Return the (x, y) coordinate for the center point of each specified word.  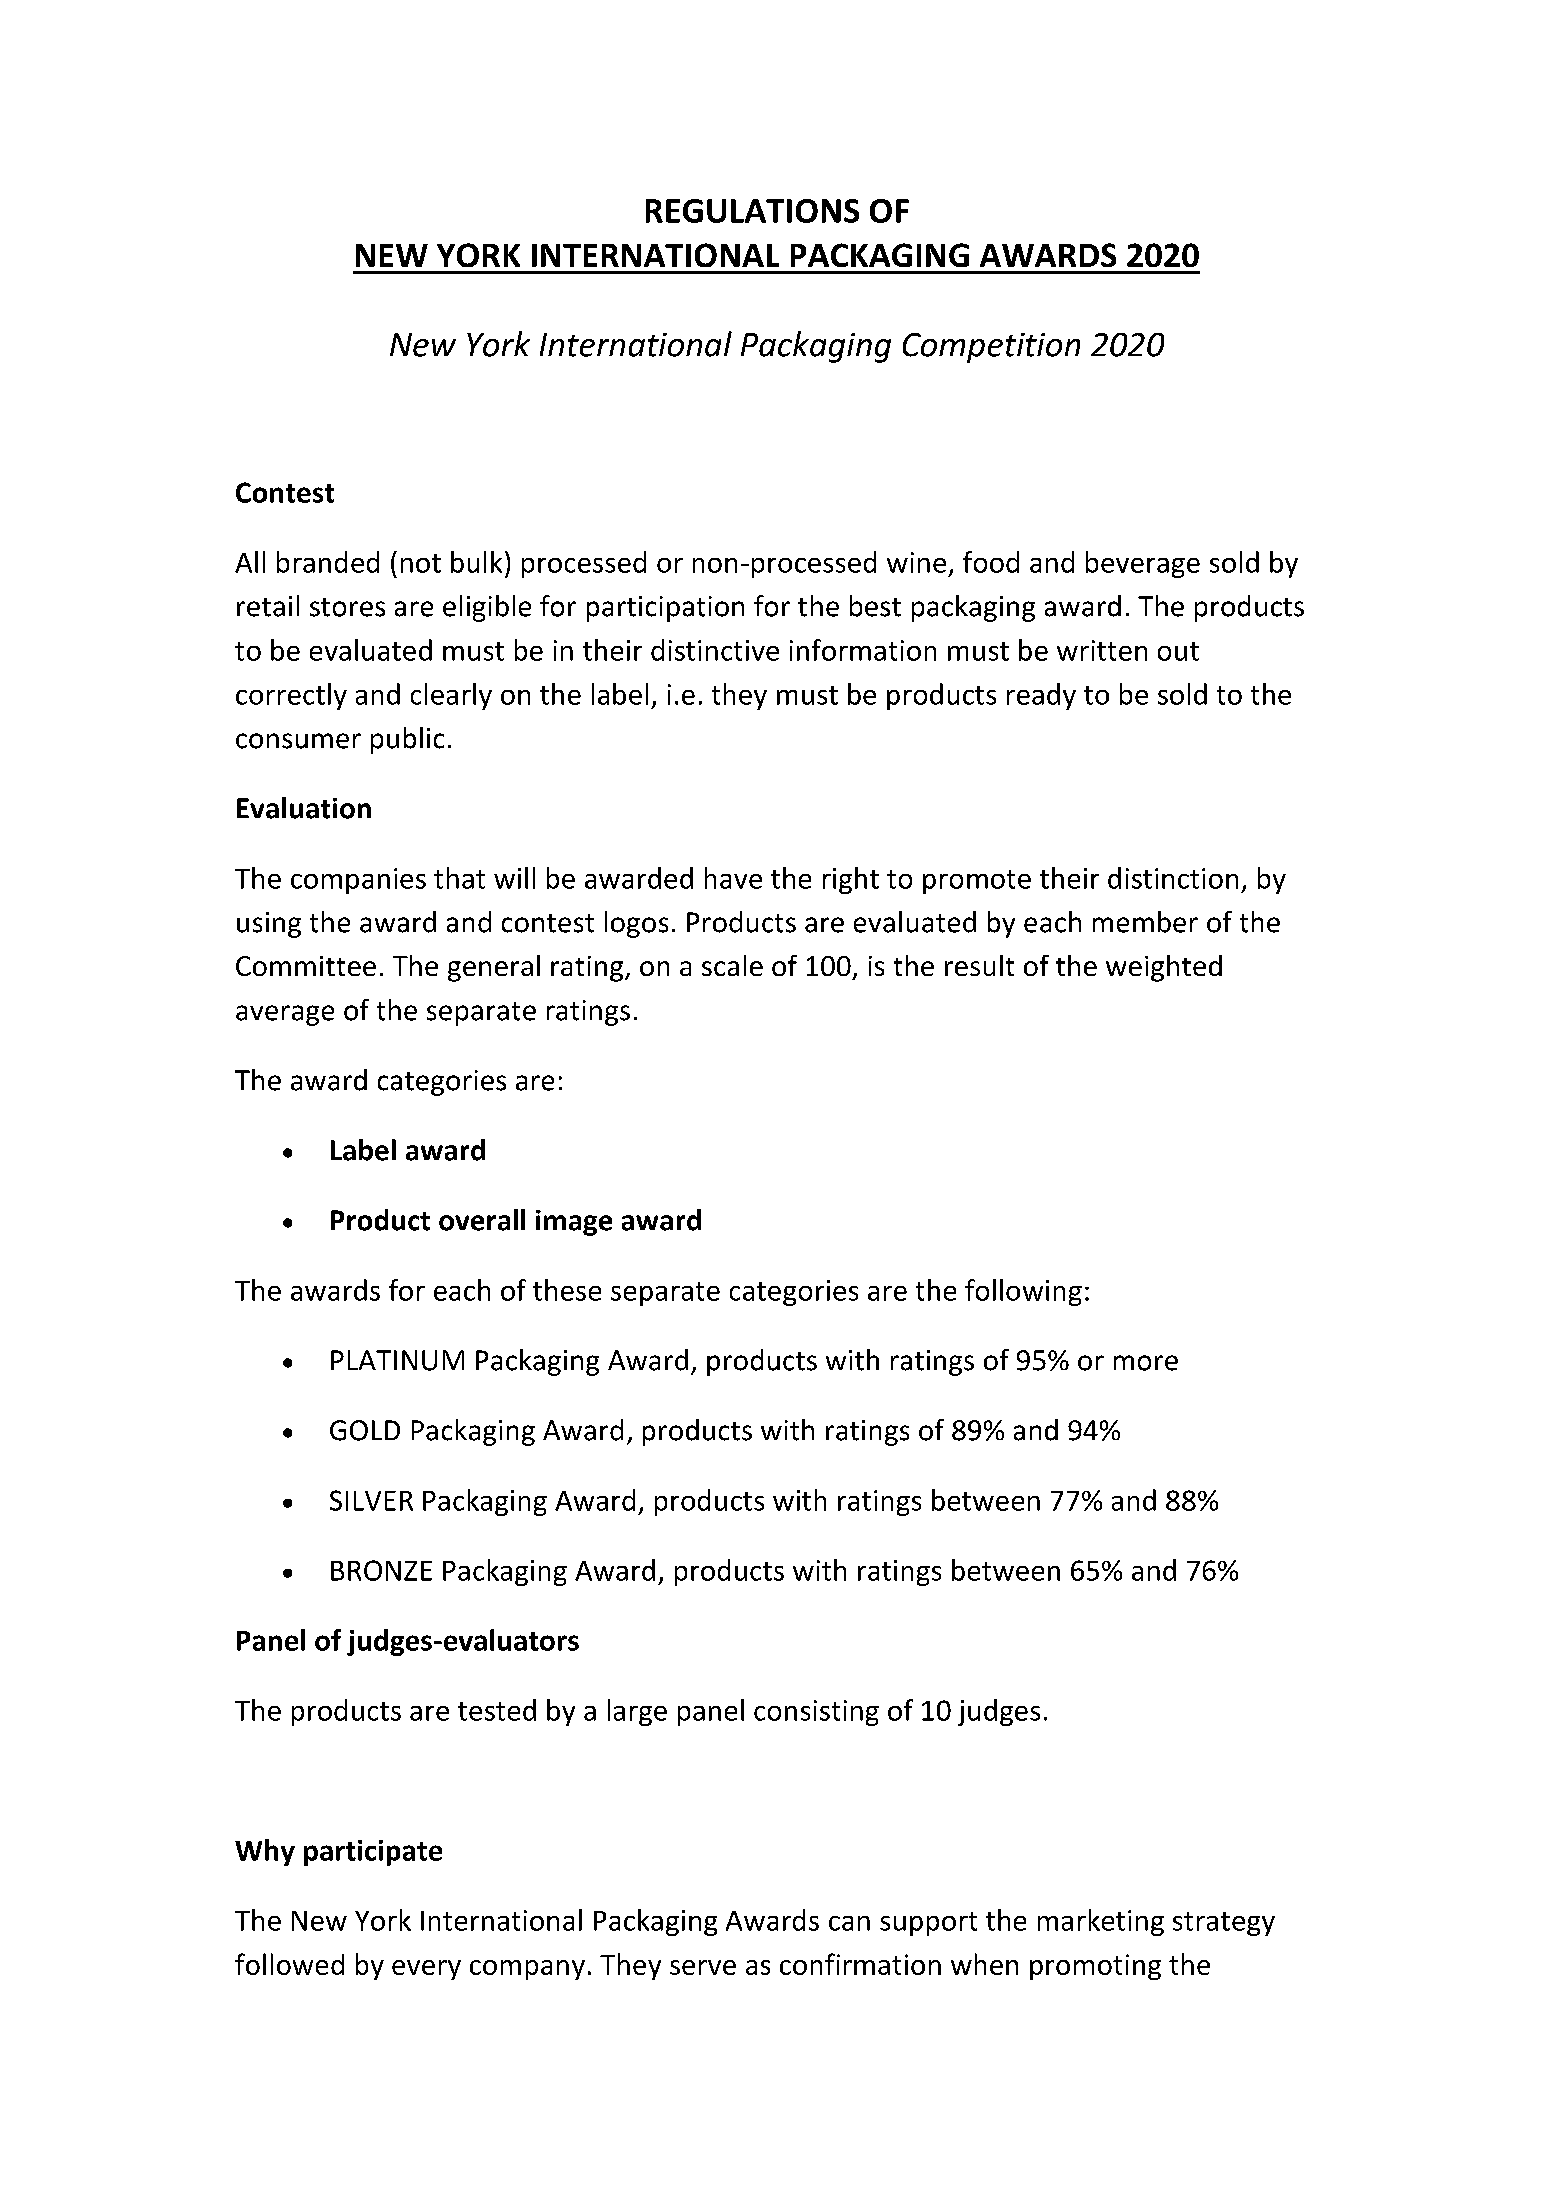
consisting (816, 1713)
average (285, 1015)
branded (328, 562)
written (1102, 650)
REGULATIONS (752, 211)
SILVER (371, 1500)
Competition (991, 348)
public (407, 740)
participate (373, 1853)
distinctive (715, 650)
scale (732, 965)
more (1146, 1363)
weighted (1164, 968)
